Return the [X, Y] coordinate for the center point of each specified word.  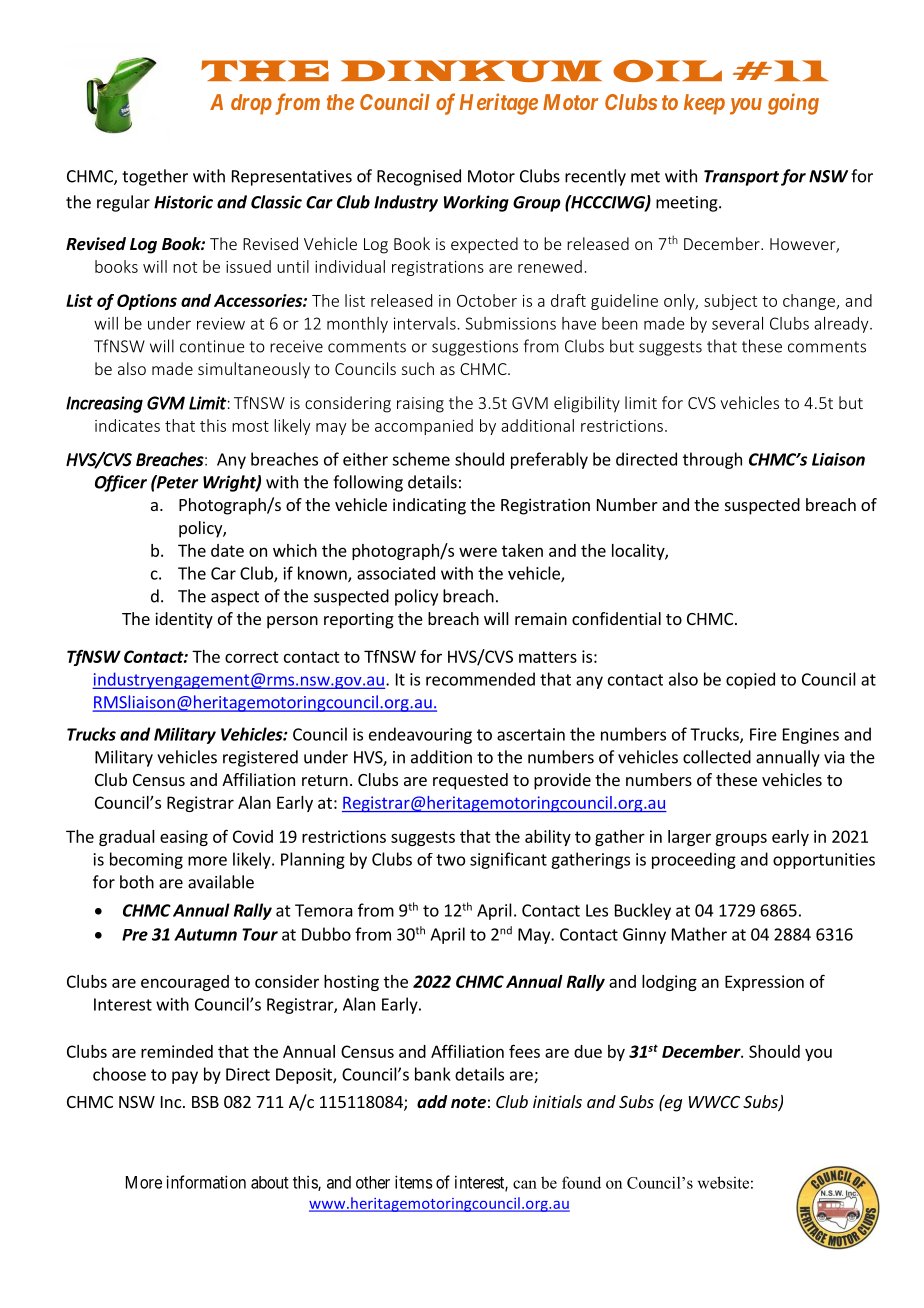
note [468, 1103]
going [793, 104]
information [206, 1182]
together [155, 177]
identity [184, 620]
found [581, 1182]
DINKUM [471, 71]
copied [750, 680]
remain [541, 618]
